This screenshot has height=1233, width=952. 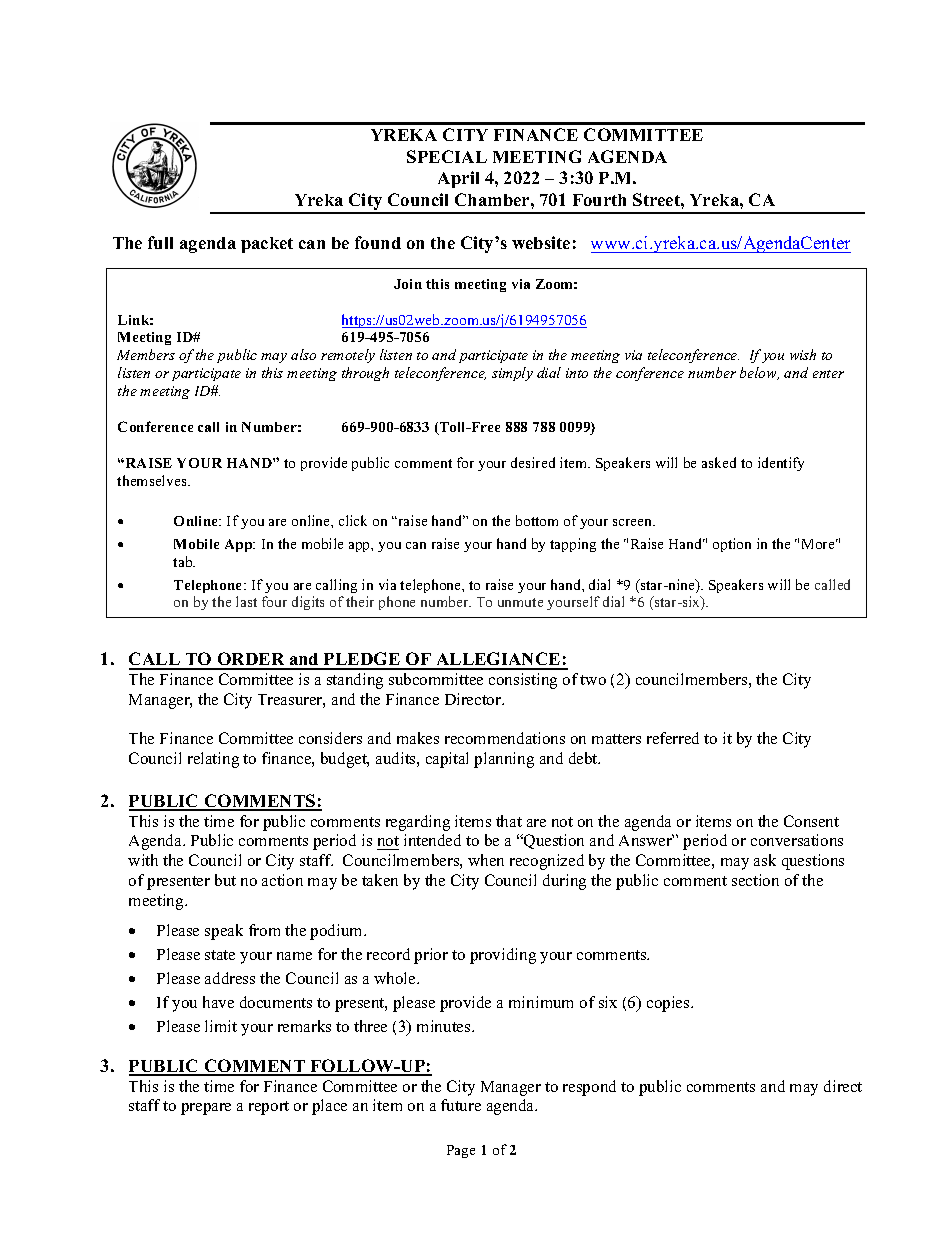 What do you see at coordinates (512, 374) in the screenshot?
I see `simply` at bounding box center [512, 374].
